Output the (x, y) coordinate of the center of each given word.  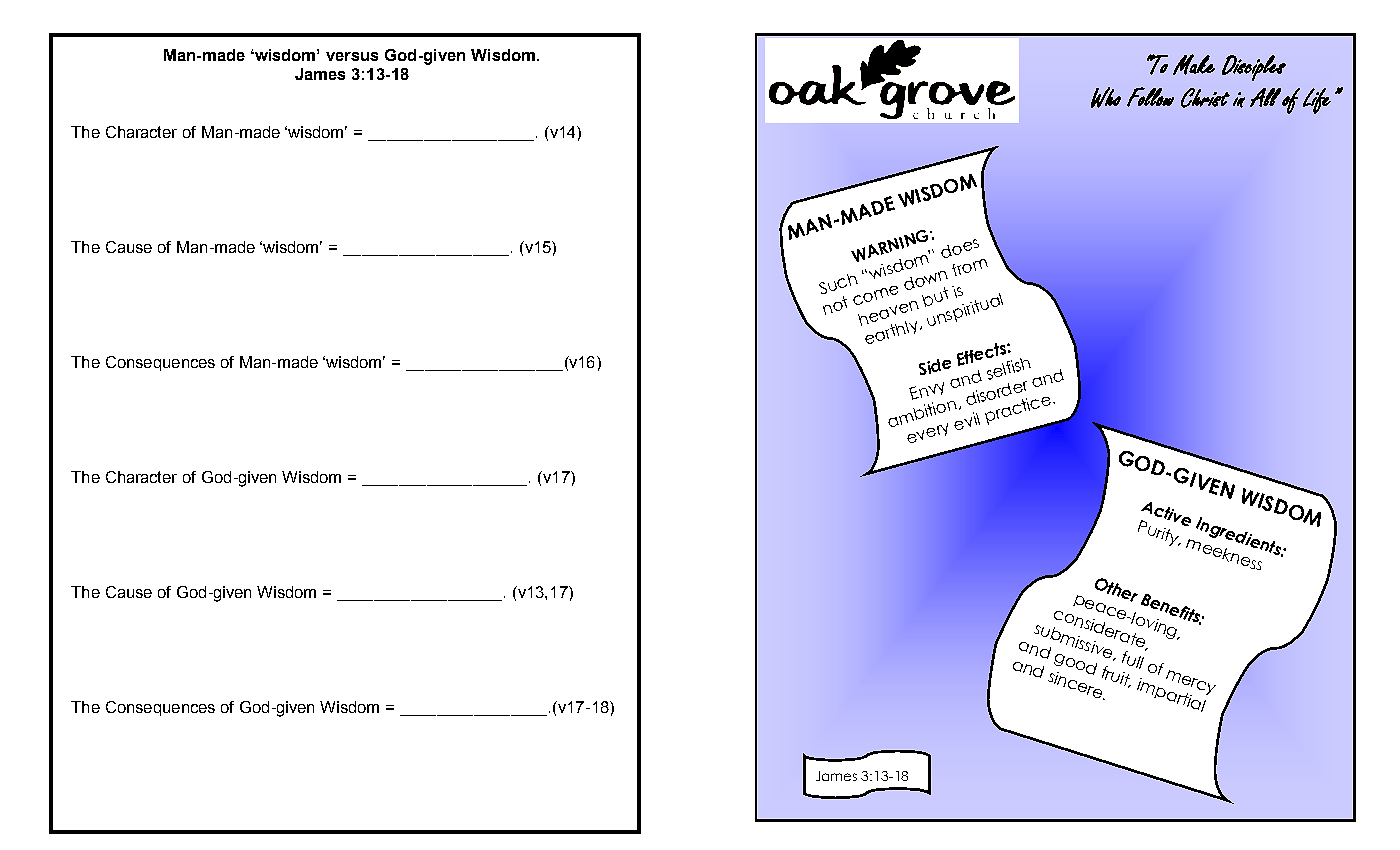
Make (1194, 64)
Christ (1205, 98)
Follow (1150, 97)
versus (352, 56)
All (1265, 97)
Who (1106, 97)
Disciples (1254, 68)
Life (1317, 101)
